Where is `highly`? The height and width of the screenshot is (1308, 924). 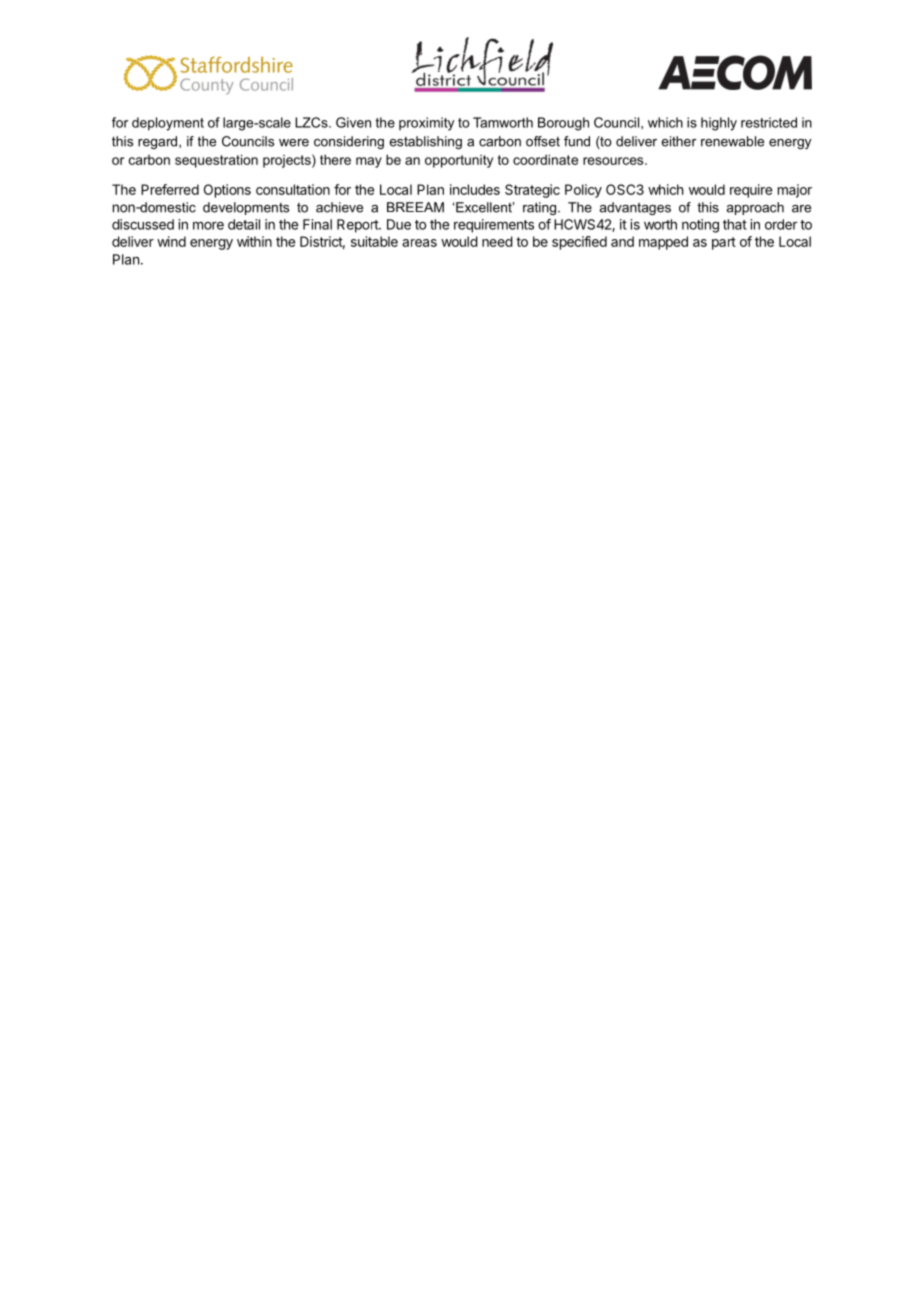
highly is located at coordinates (719, 124).
